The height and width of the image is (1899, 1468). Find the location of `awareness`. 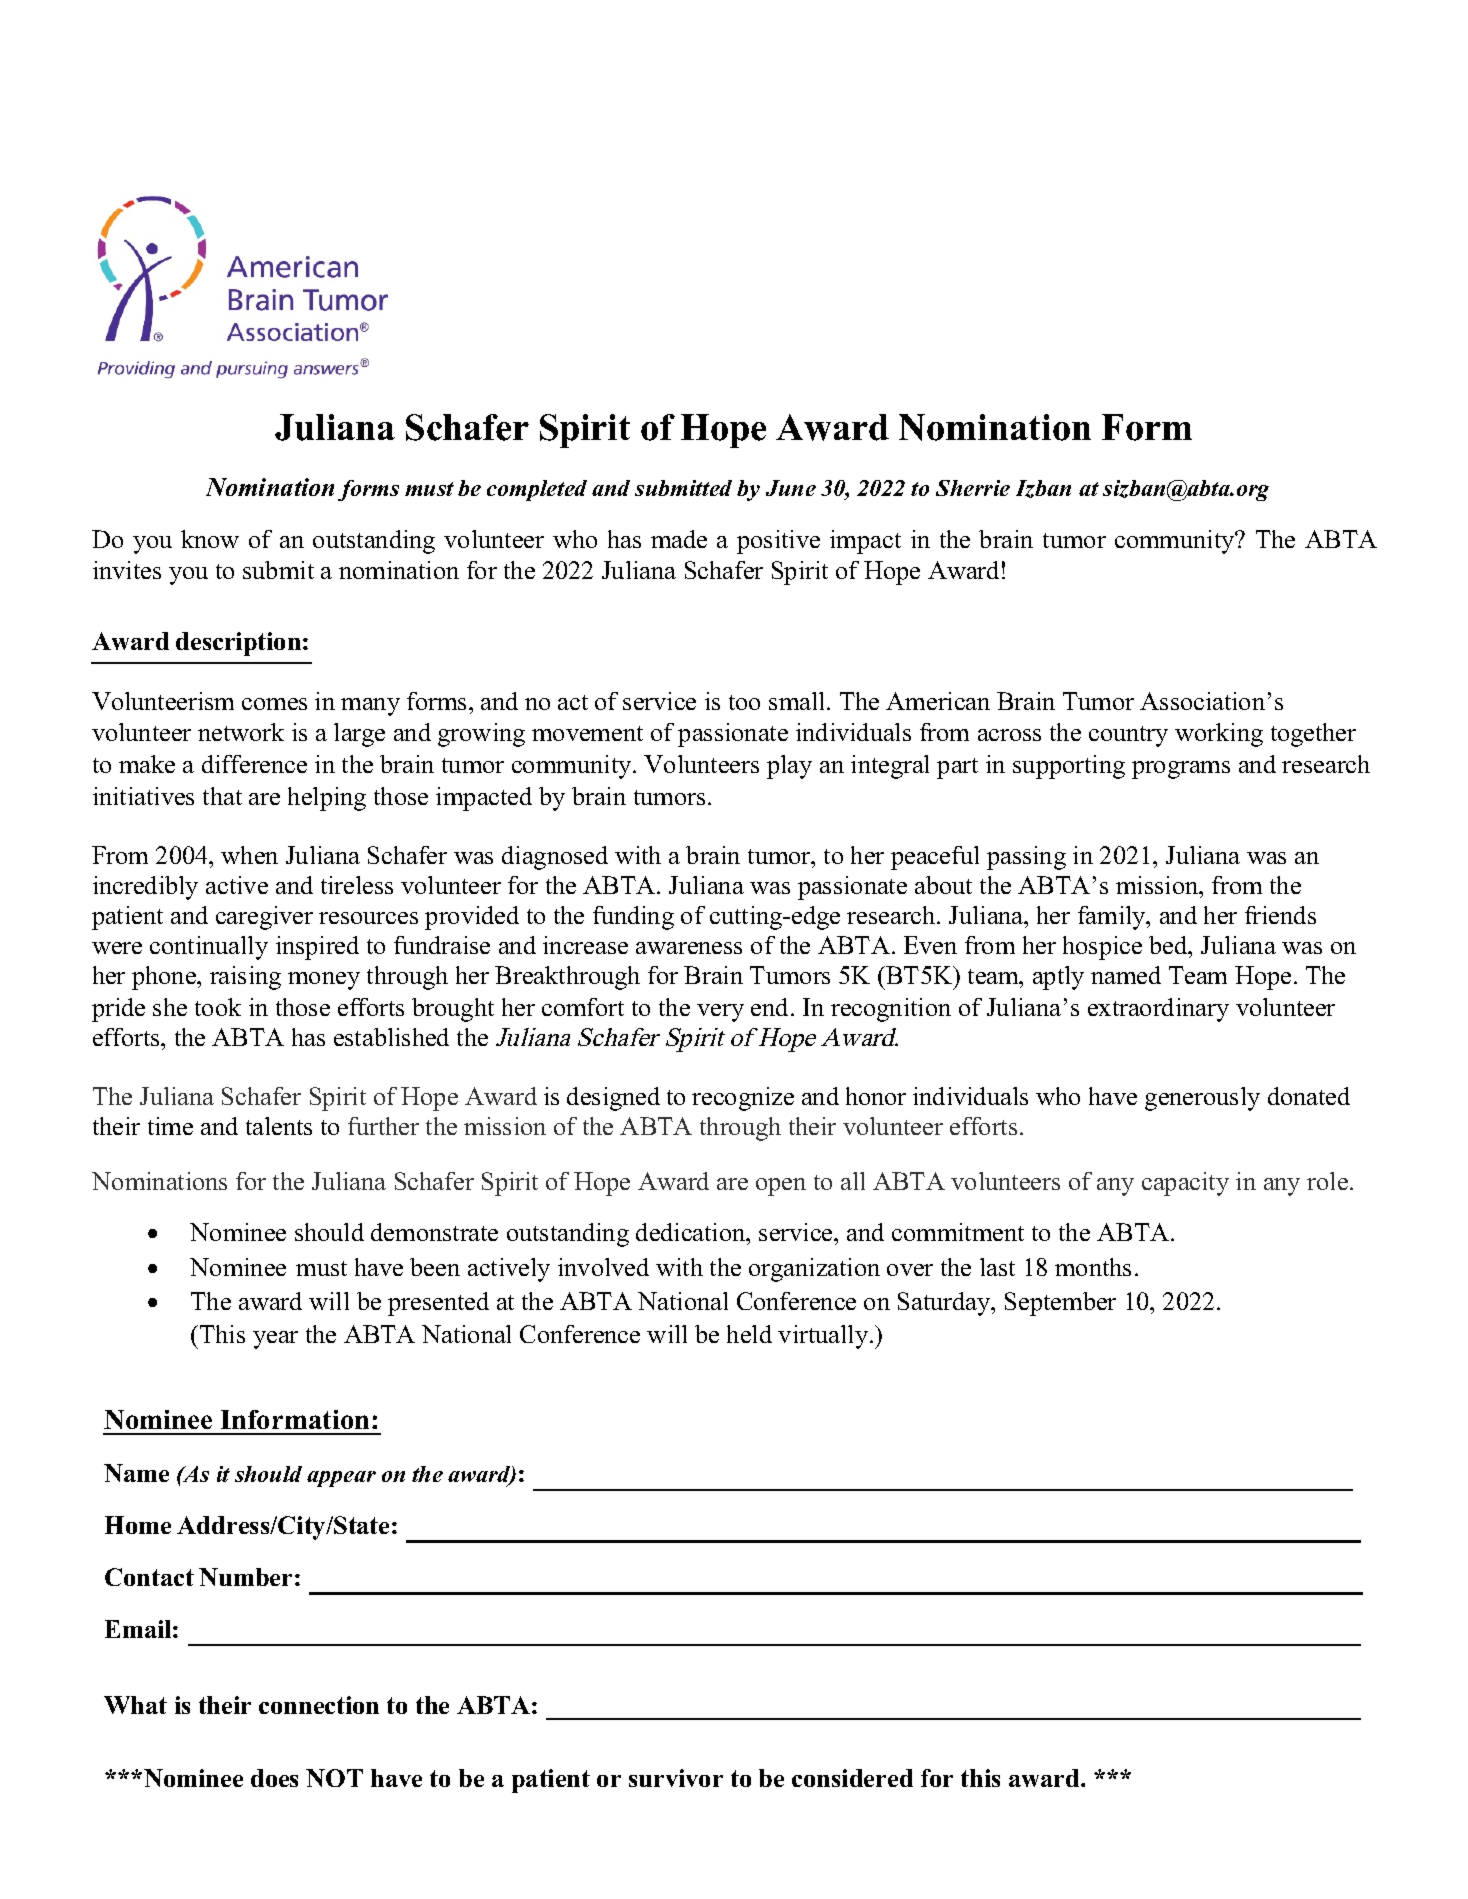

awareness is located at coordinates (689, 948).
